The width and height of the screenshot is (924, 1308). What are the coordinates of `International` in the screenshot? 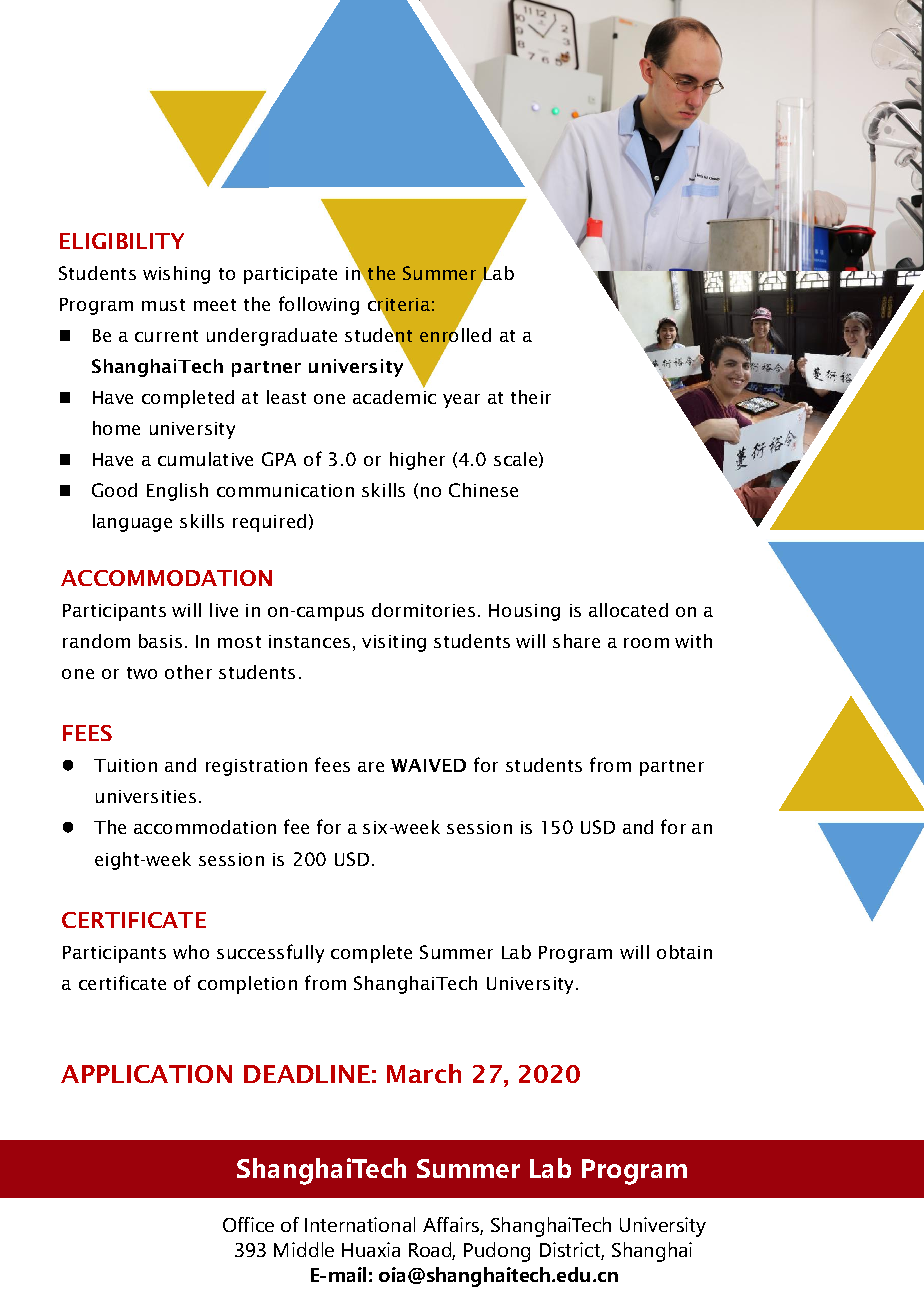 It's located at (360, 1224).
